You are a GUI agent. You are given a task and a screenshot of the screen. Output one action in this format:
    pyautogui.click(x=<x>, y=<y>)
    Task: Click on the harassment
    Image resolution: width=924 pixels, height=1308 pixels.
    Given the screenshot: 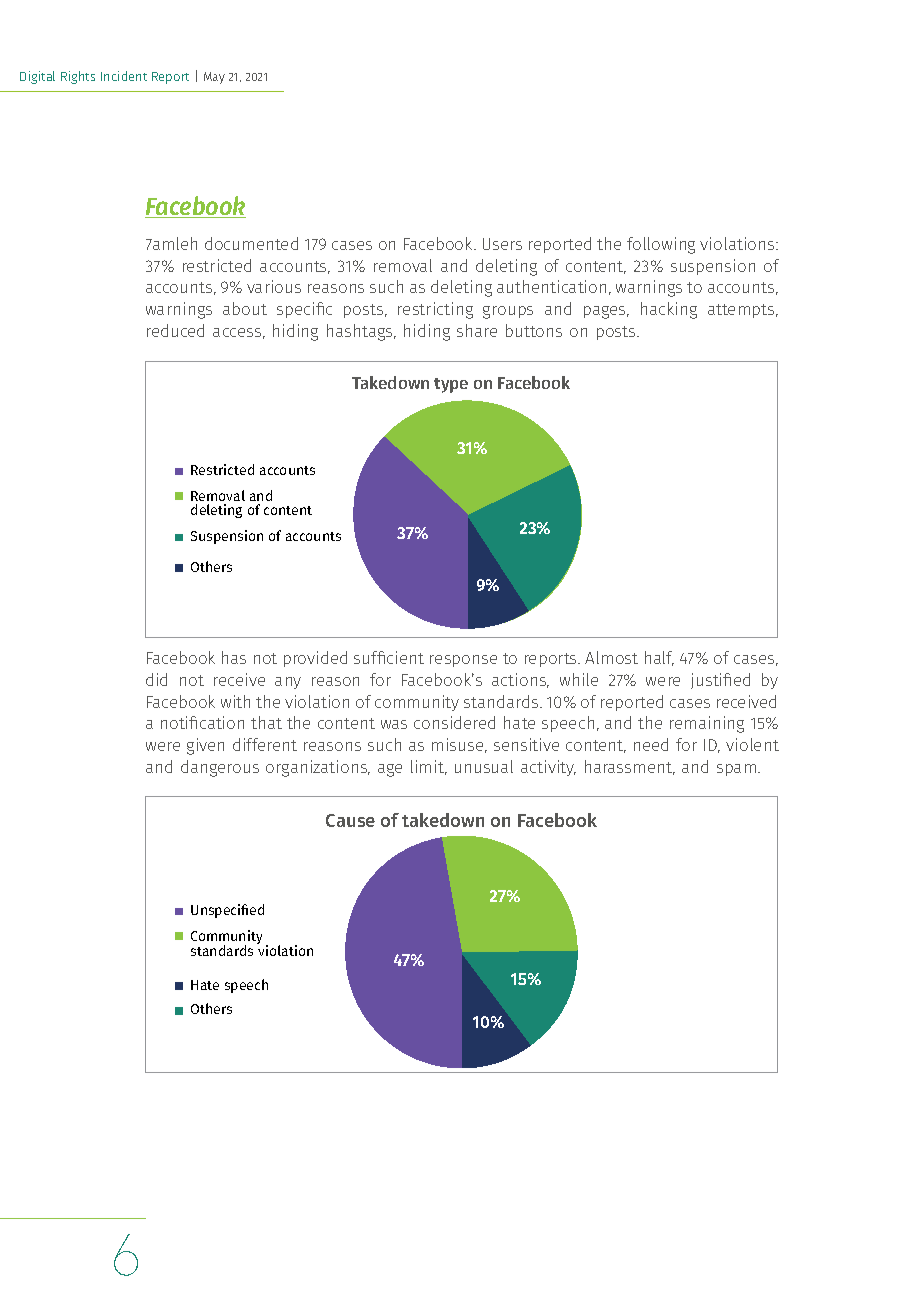 What is the action you would take?
    pyautogui.click(x=630, y=767)
